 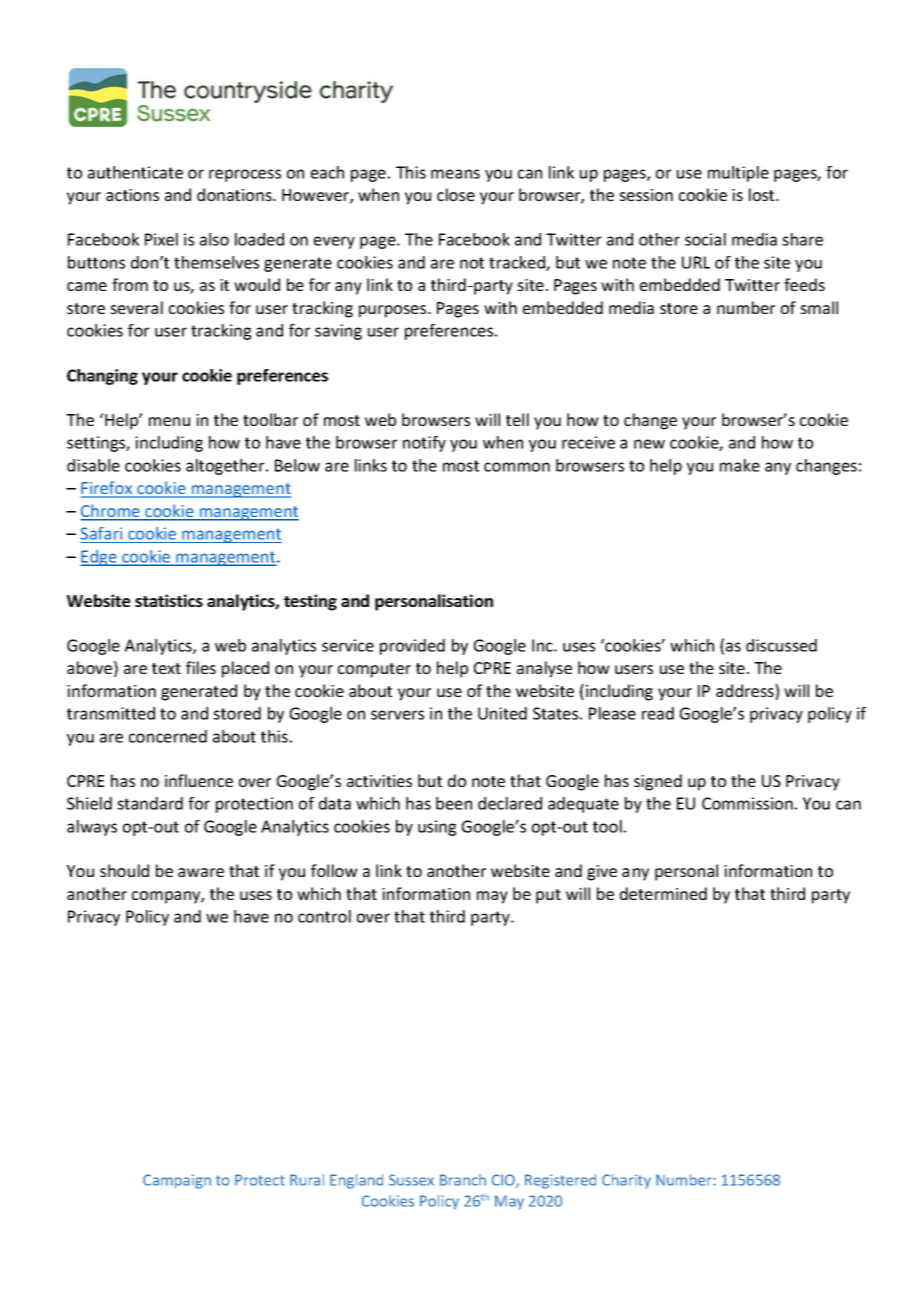 What do you see at coordinates (177, 1181) in the image?
I see `Campaign` at bounding box center [177, 1181].
